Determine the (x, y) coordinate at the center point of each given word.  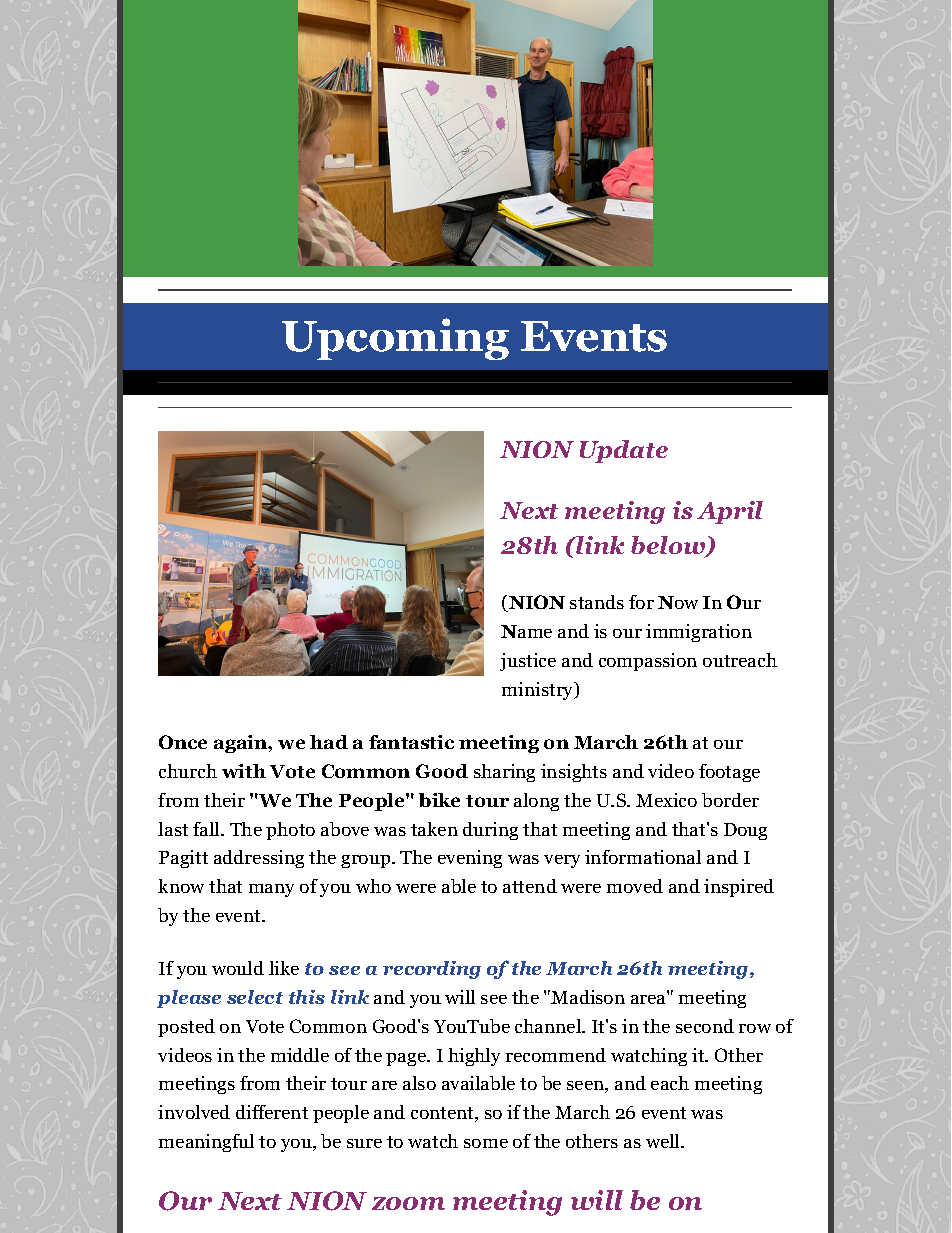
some (486, 1143)
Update (624, 451)
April (730, 512)
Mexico (666, 800)
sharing (504, 773)
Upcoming (395, 339)
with (244, 771)
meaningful (206, 1143)
